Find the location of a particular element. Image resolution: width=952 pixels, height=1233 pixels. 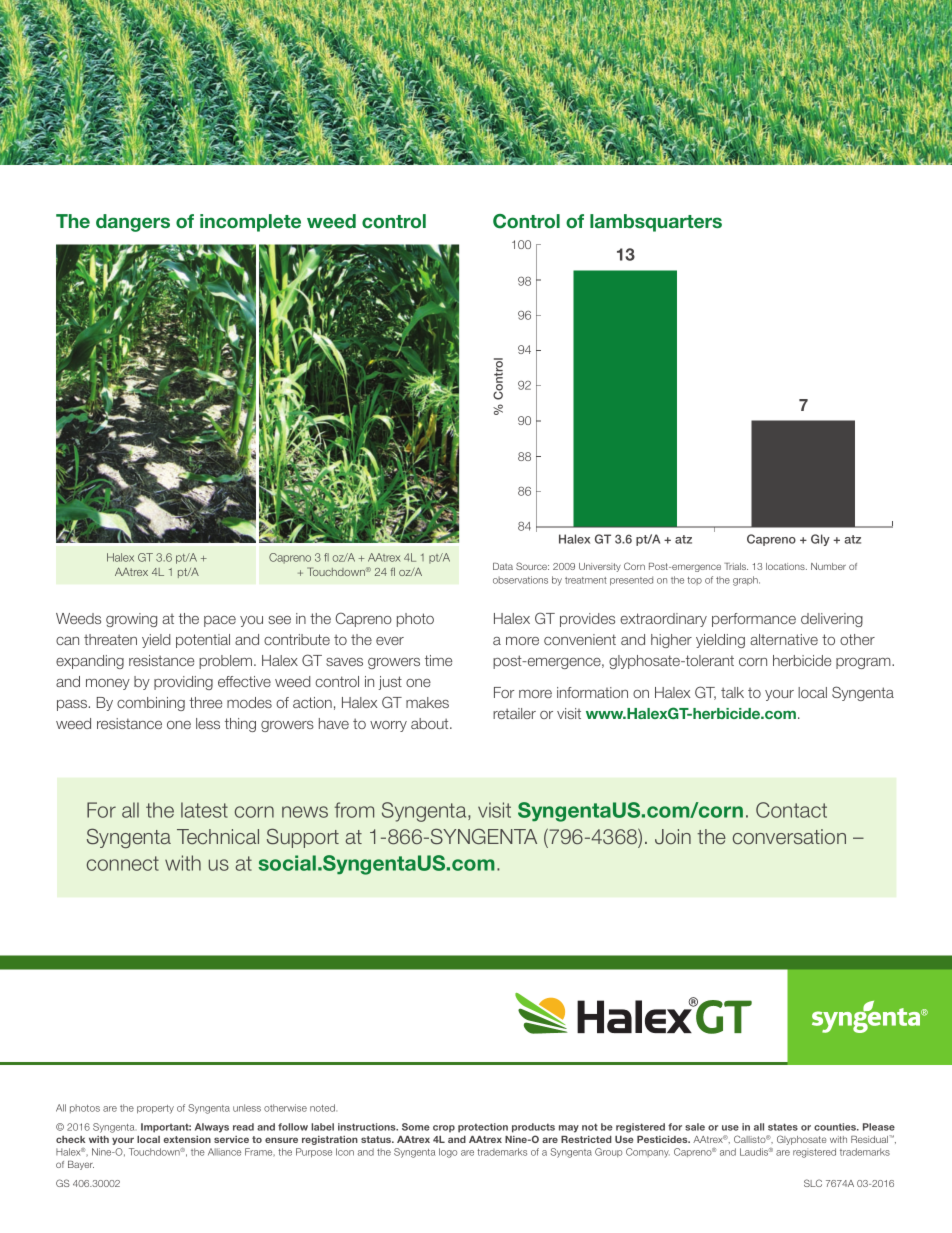

conversation is located at coordinates (789, 836).
